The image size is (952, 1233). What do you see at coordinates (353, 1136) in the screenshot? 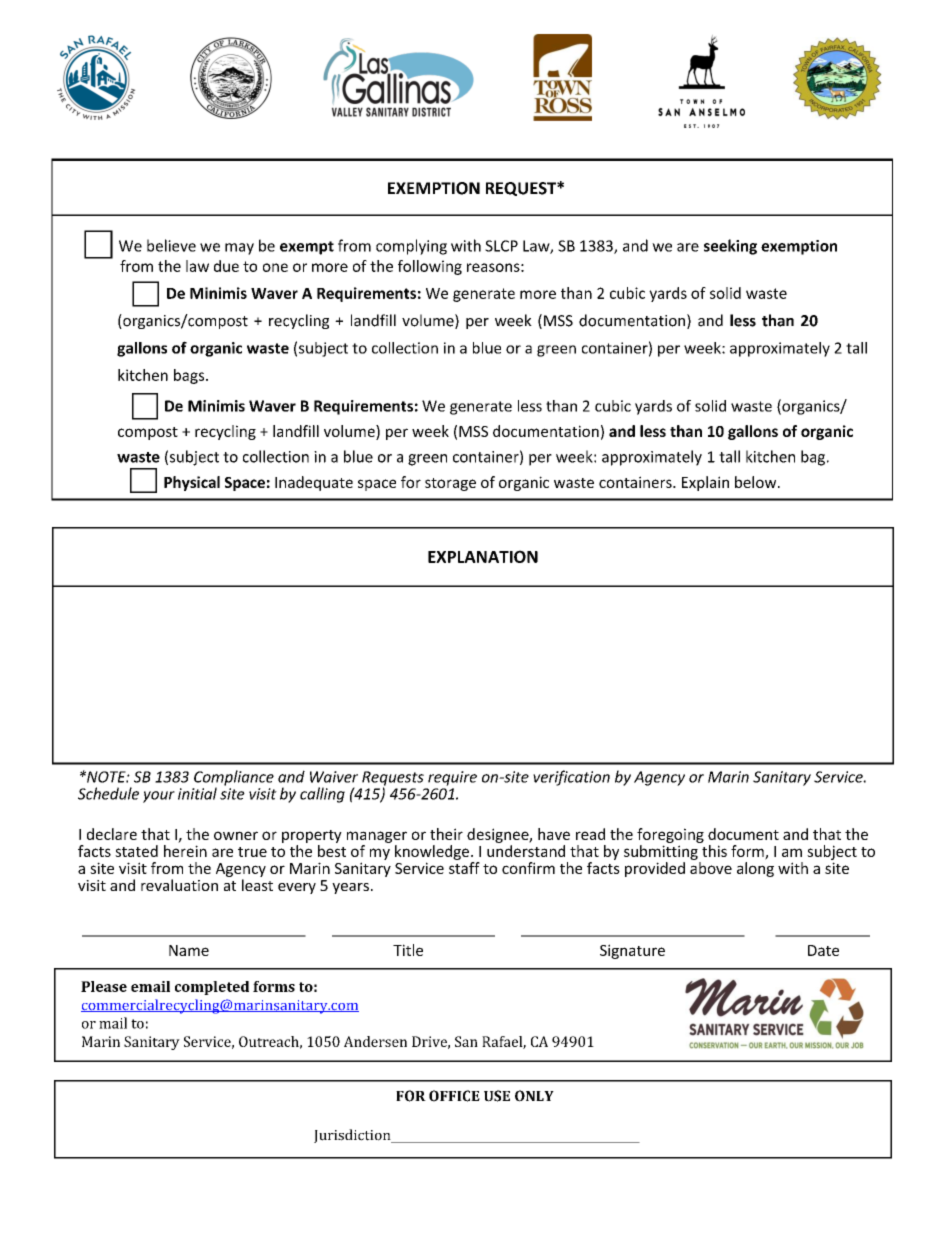
I see `Jurisdiction` at bounding box center [353, 1136].
